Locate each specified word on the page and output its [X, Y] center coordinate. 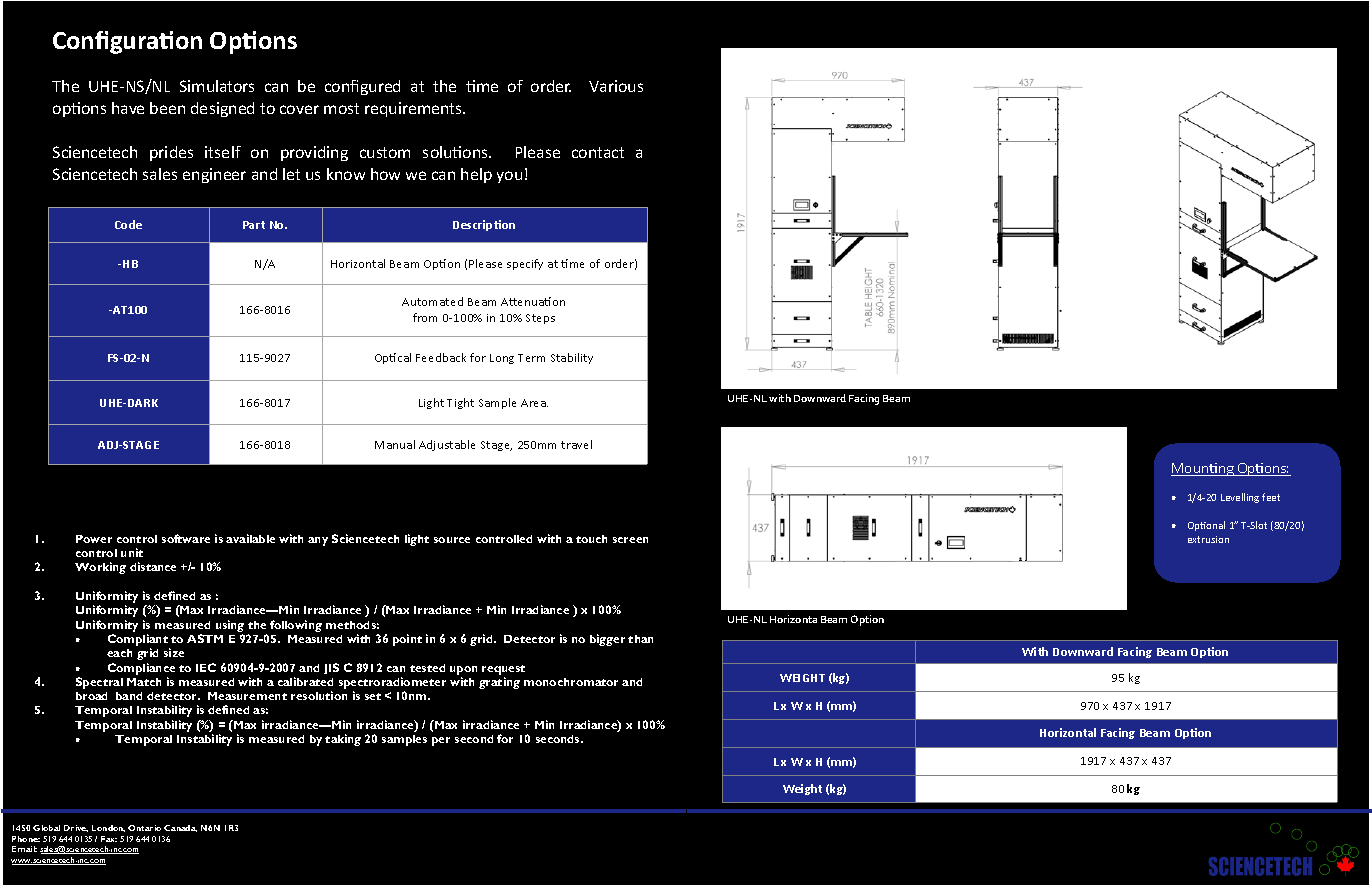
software [186, 538]
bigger [607, 640]
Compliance [141, 669]
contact [598, 152]
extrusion [1208, 539]
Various [616, 86]
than [640, 639]
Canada [180, 828]
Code [128, 224]
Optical [393, 358]
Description [484, 225]
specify [525, 264]
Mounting [1203, 469]
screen [630, 540]
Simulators [217, 86]
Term [531, 358]
